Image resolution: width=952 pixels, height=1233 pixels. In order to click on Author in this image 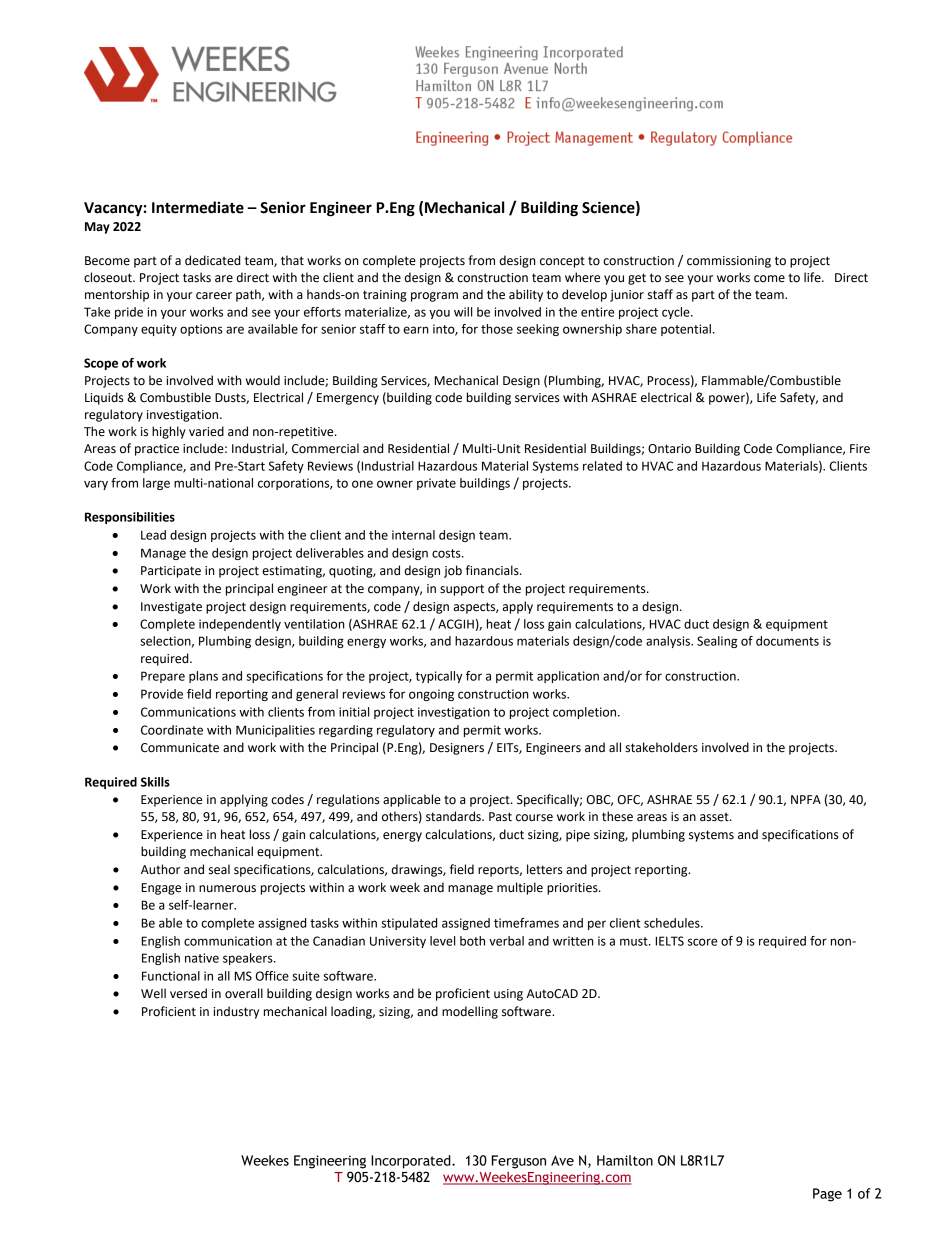, I will do `click(160, 869)`.
